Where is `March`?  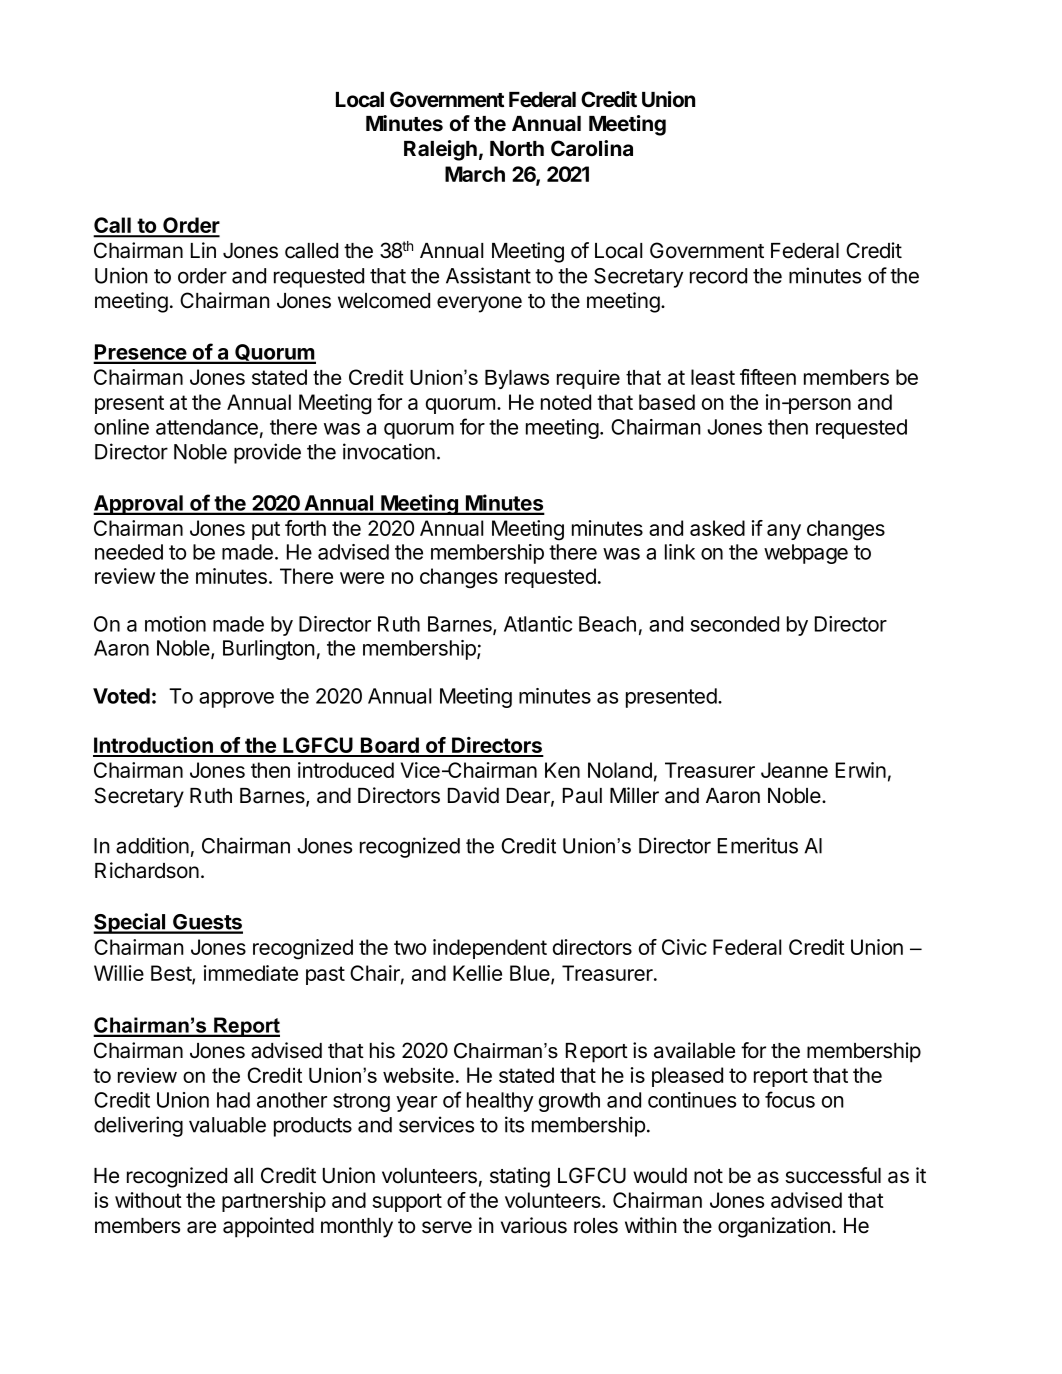
March is located at coordinates (475, 174).
